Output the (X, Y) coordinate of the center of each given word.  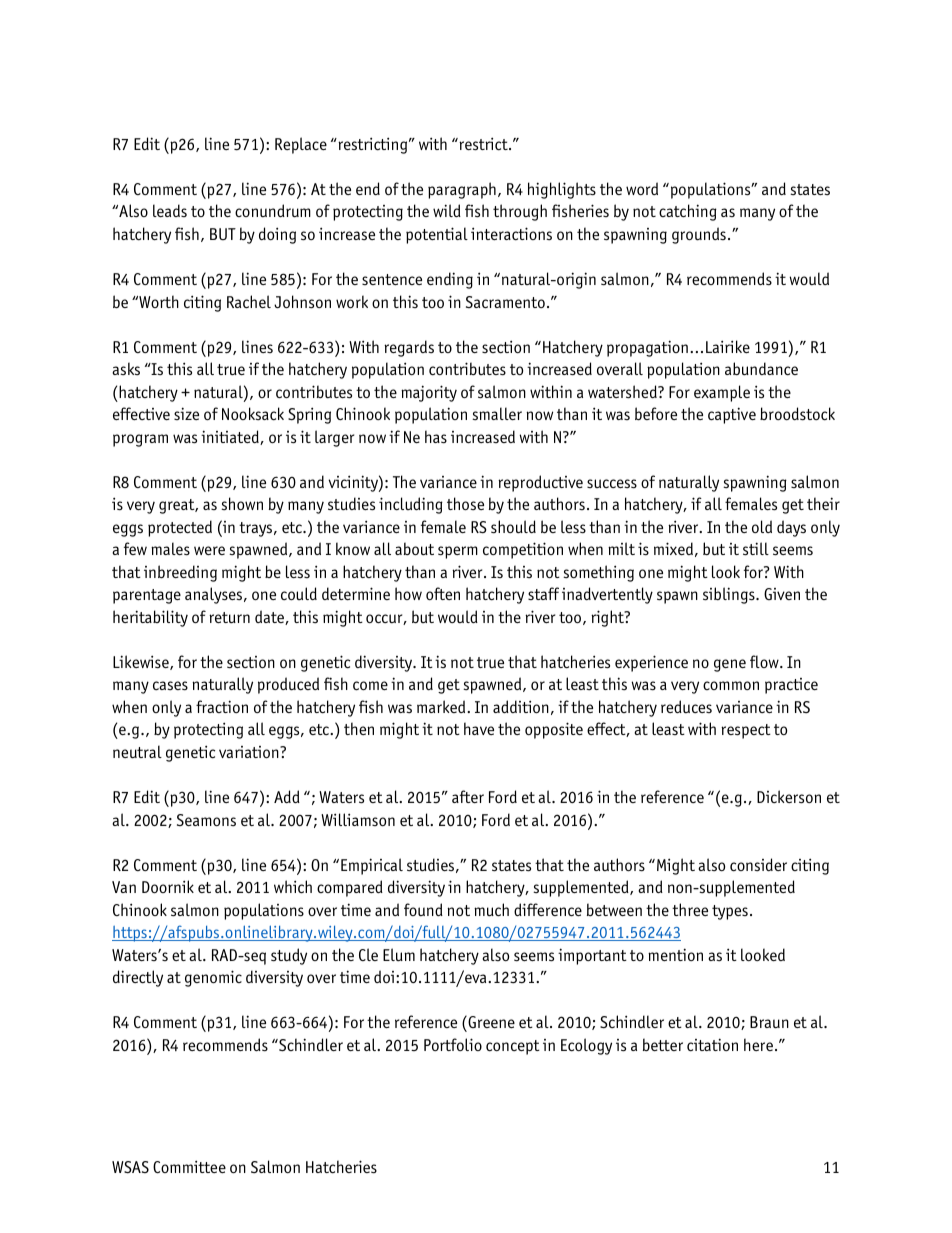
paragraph (462, 190)
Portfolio (453, 1044)
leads (170, 210)
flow (765, 661)
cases (170, 686)
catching (688, 212)
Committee (189, 1166)
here (758, 1044)
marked (442, 706)
